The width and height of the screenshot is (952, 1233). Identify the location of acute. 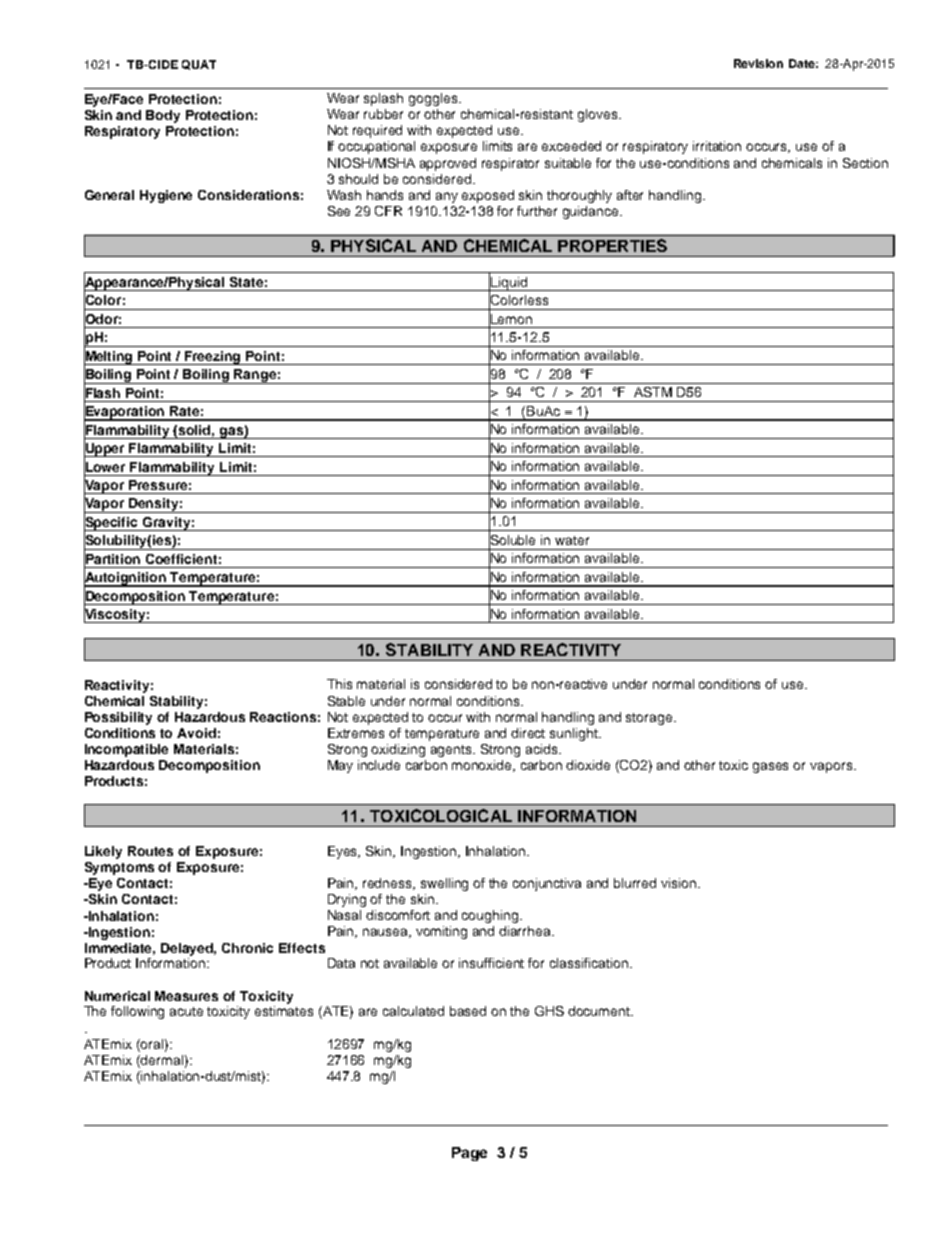
(186, 1011).
